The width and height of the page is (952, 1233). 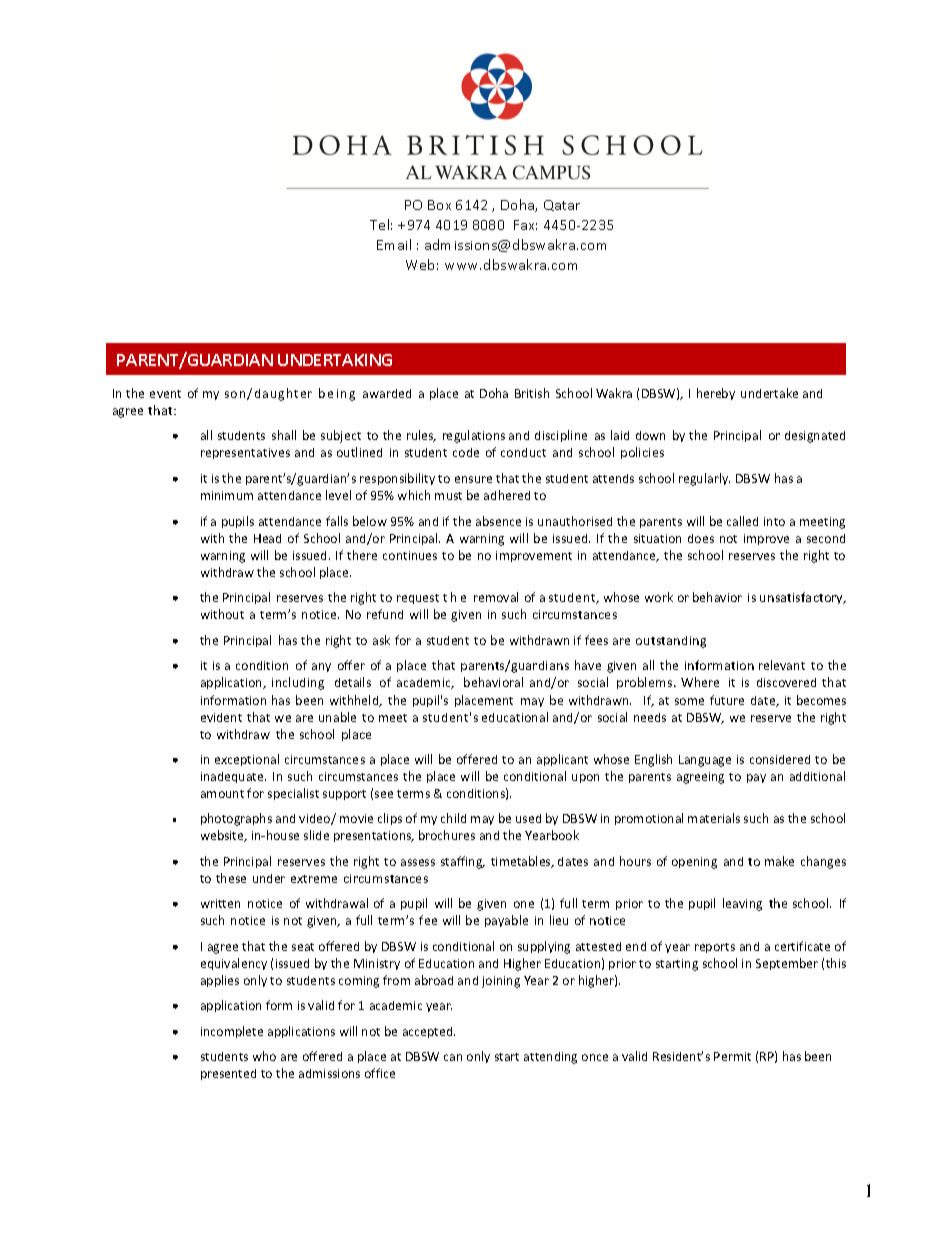 What do you see at coordinates (525, 225) in the page?
I see `Fax` at bounding box center [525, 225].
